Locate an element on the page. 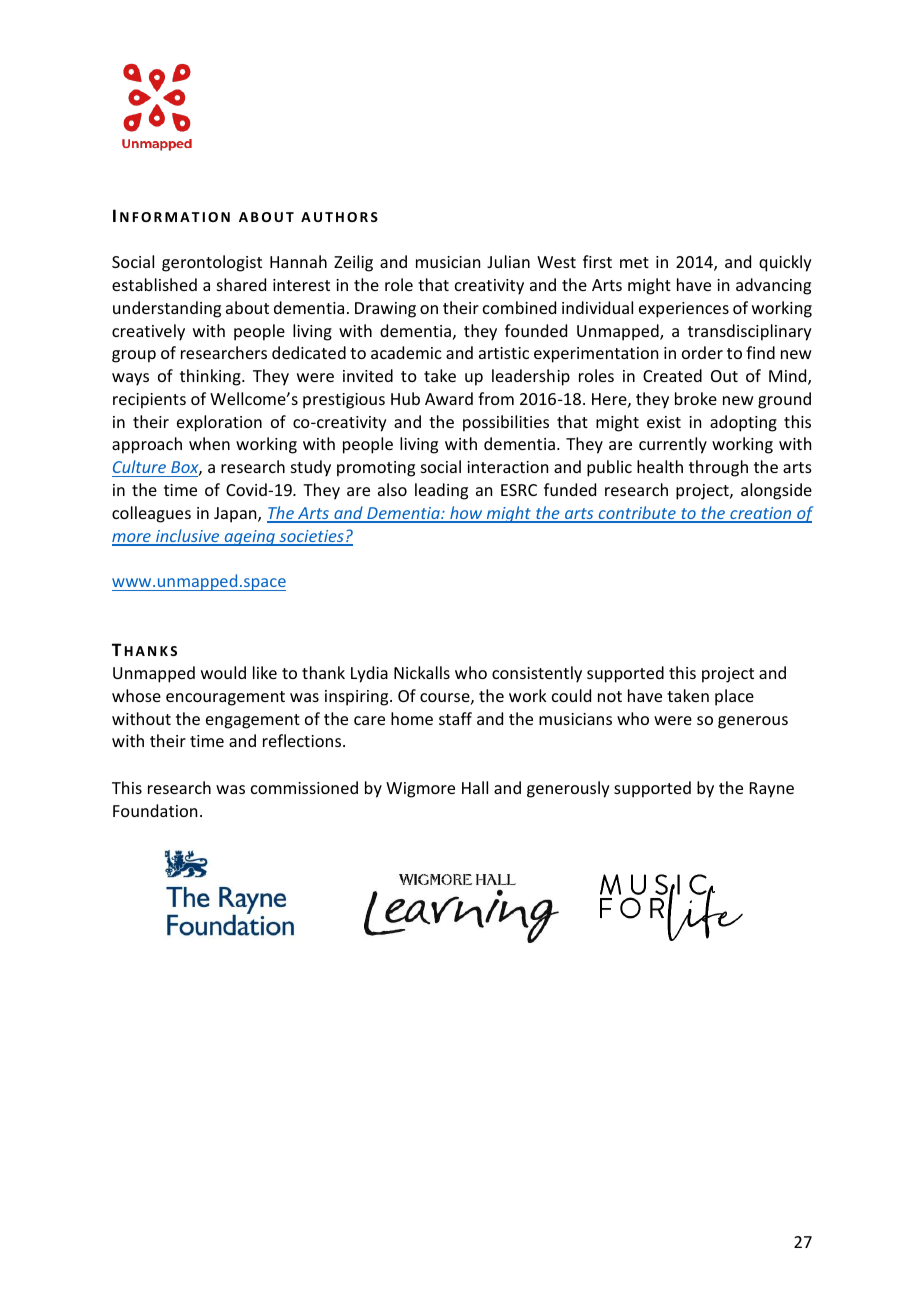 The width and height of the image is (924, 1309). Hall is located at coordinates (475, 787).
